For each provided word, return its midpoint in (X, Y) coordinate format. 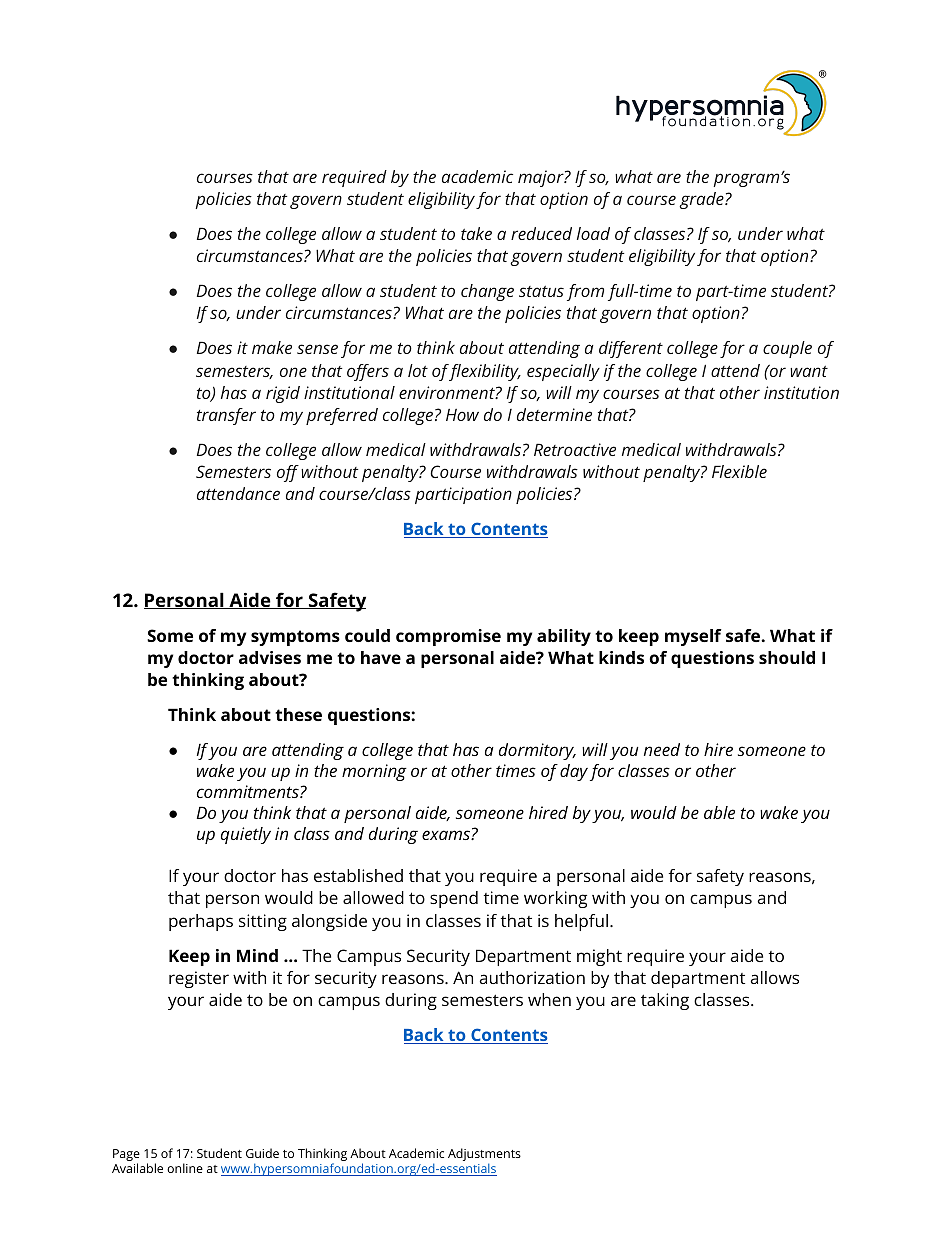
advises (270, 657)
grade (702, 200)
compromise (448, 637)
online (185, 1168)
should (787, 657)
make (272, 347)
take (476, 233)
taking (665, 1001)
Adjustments (484, 1156)
